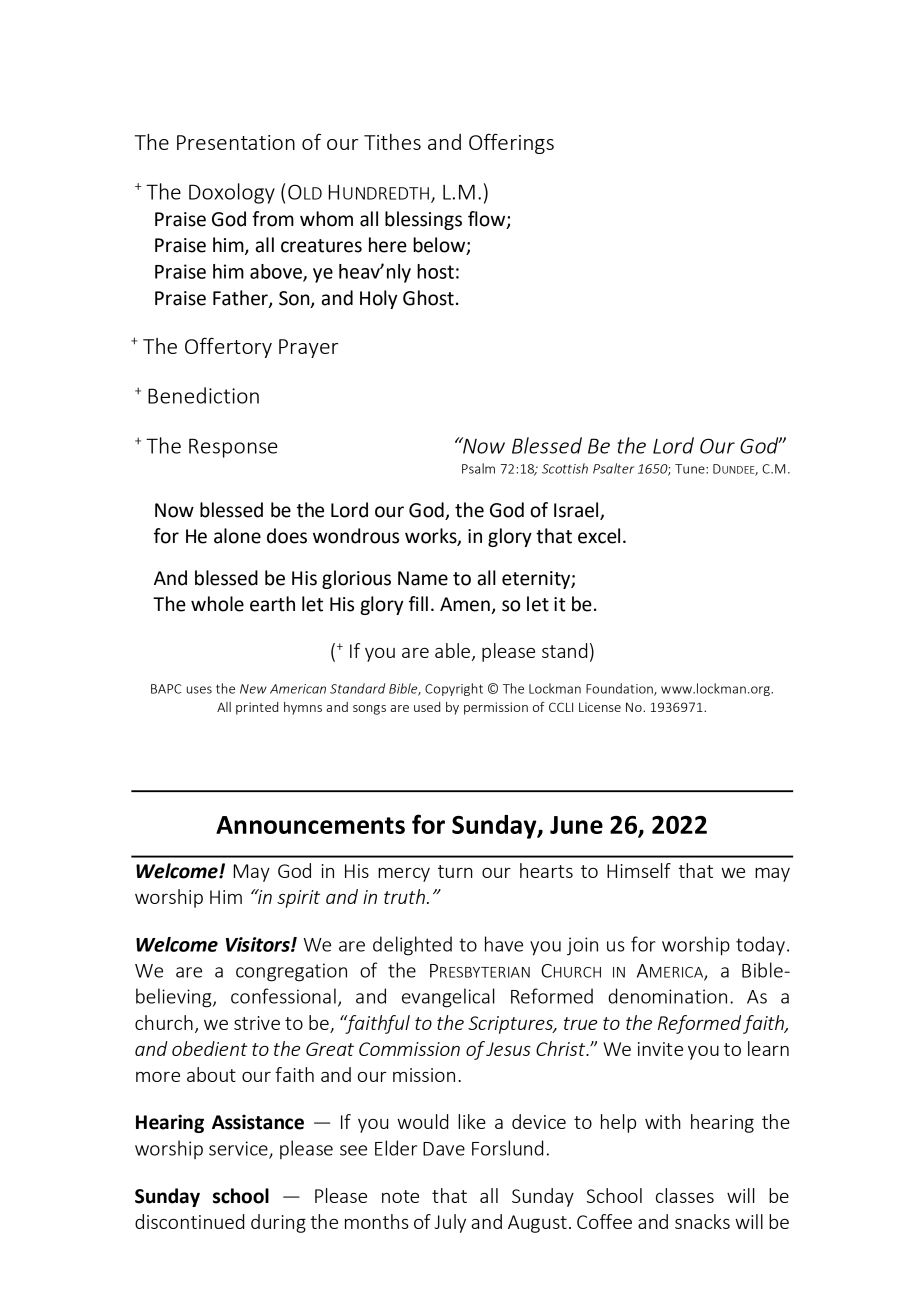 The height and width of the screenshot is (1313, 924). I want to click on blessings, so click(423, 220).
